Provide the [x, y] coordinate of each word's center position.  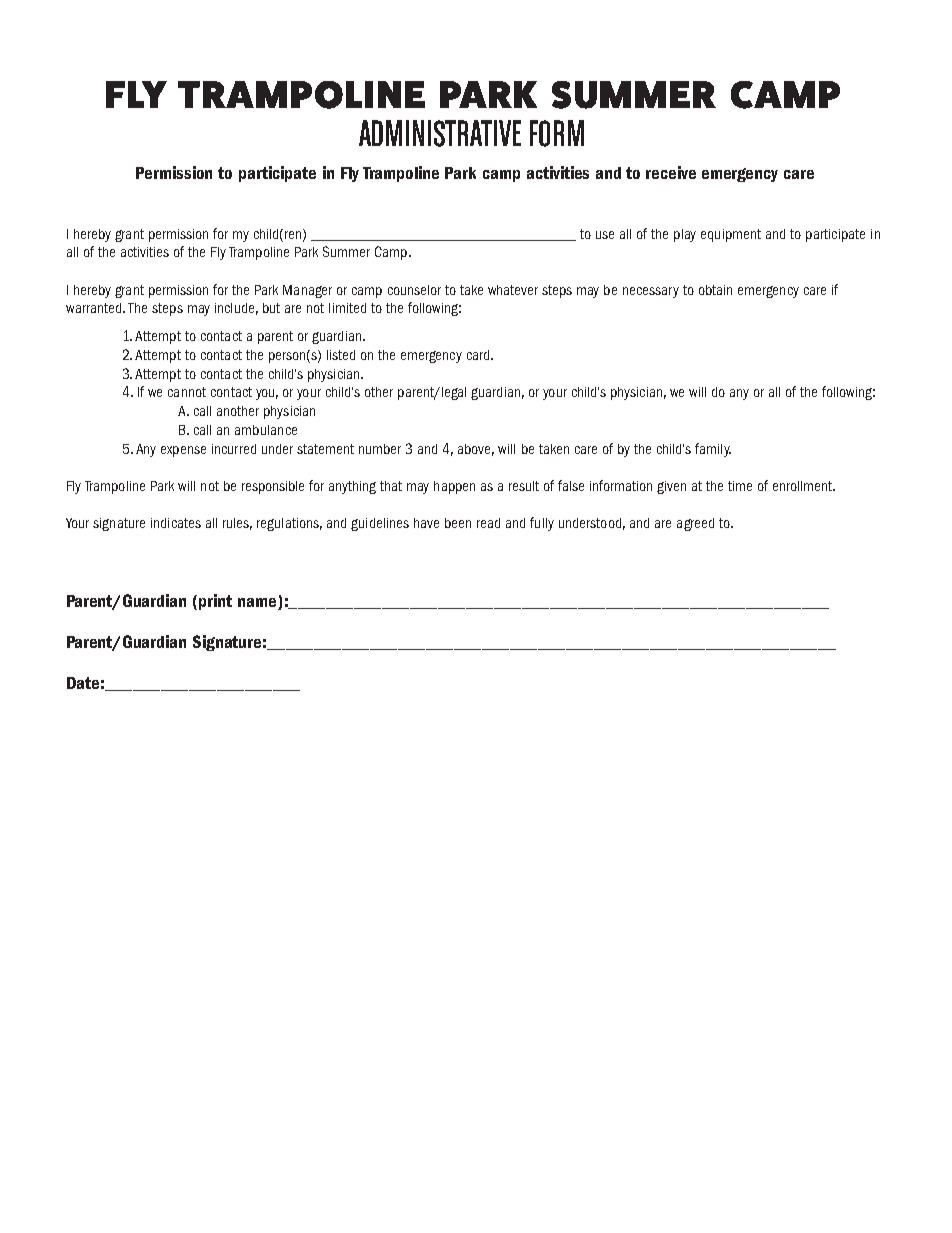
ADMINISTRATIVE [440, 133]
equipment [731, 235]
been [458, 523]
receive [671, 172]
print [215, 602]
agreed [695, 524]
